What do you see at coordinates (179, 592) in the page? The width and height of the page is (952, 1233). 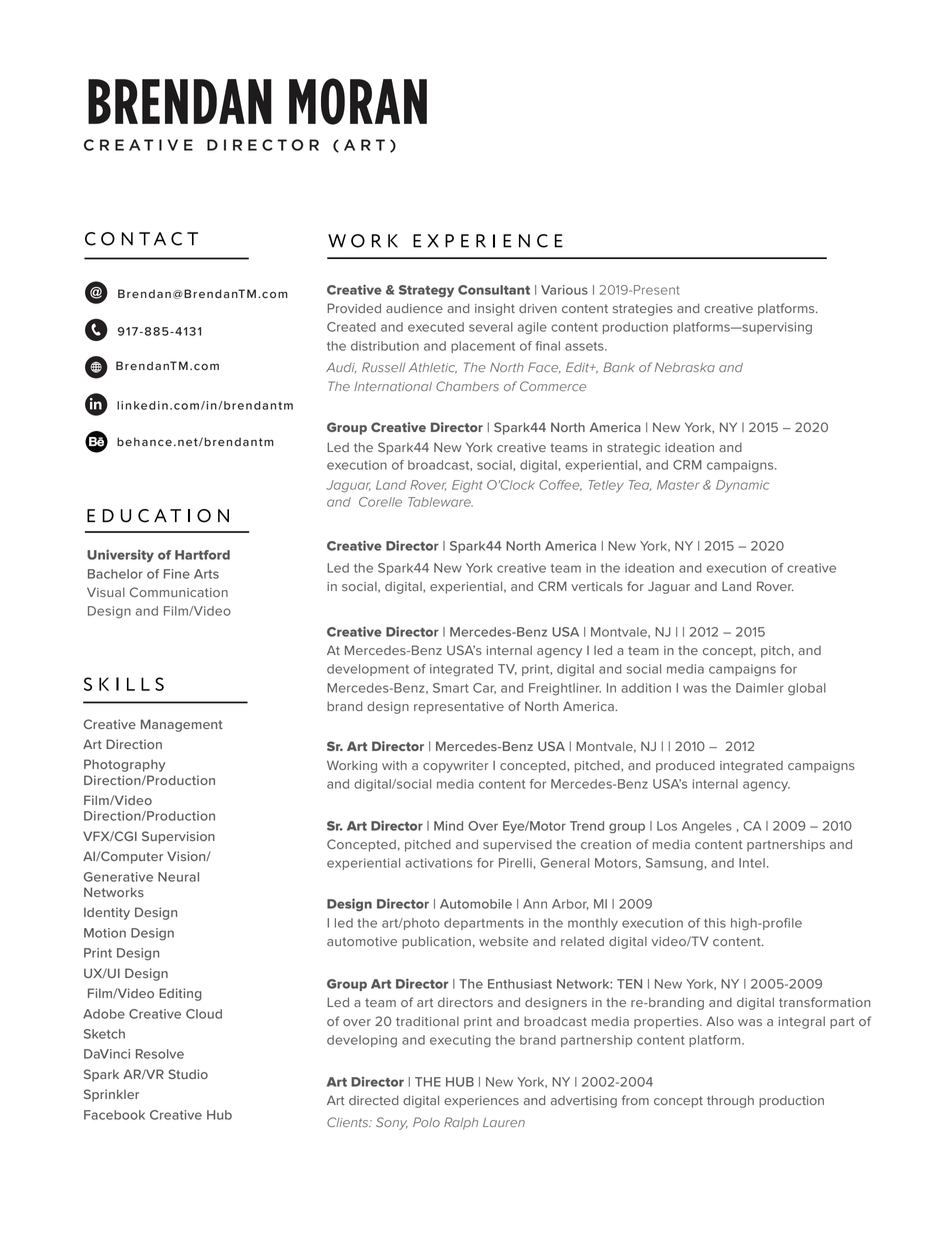 I see `Communication` at bounding box center [179, 592].
